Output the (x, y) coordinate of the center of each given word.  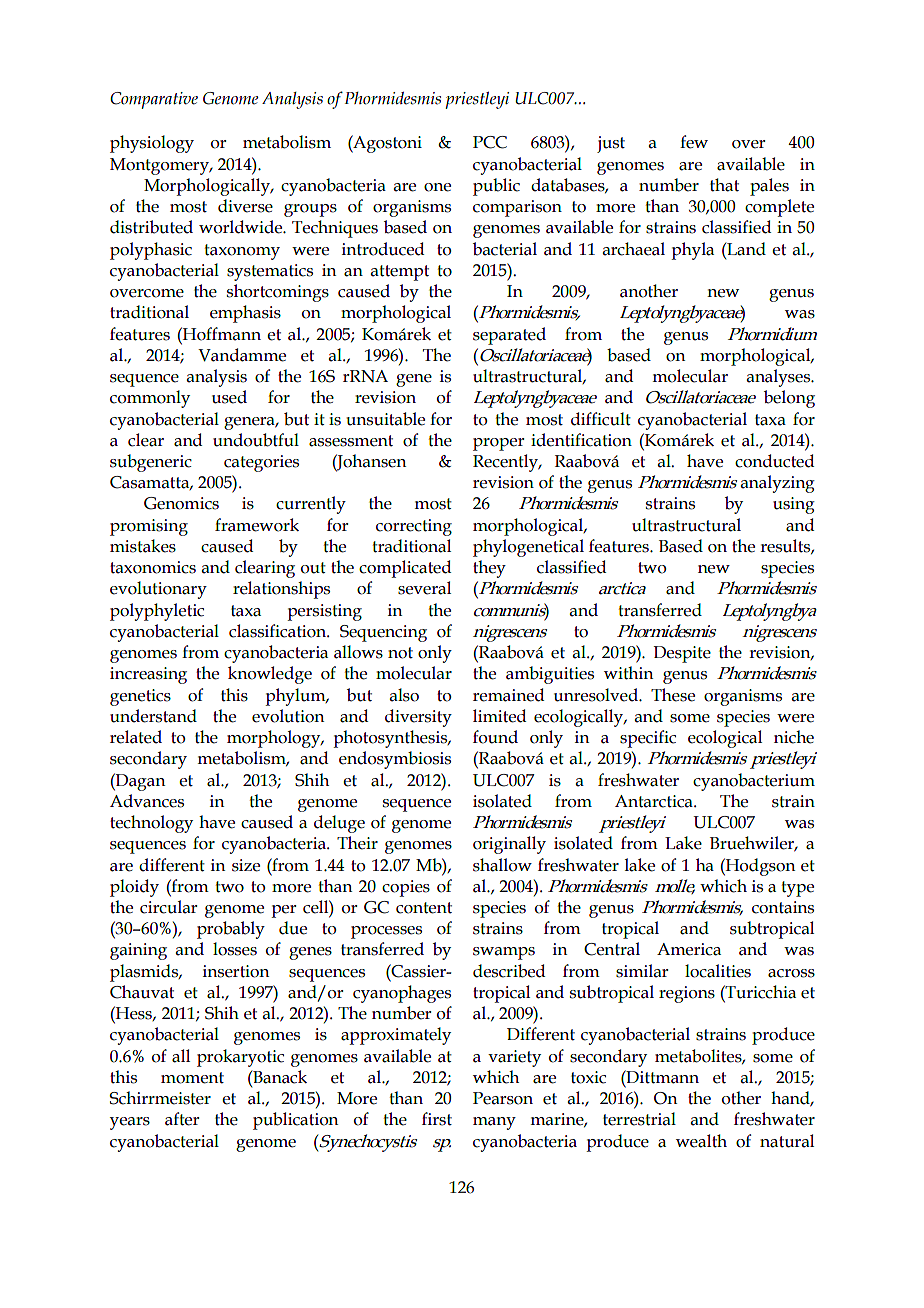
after (182, 1119)
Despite (682, 654)
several (424, 588)
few (694, 142)
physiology (152, 144)
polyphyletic (157, 612)
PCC (490, 142)
